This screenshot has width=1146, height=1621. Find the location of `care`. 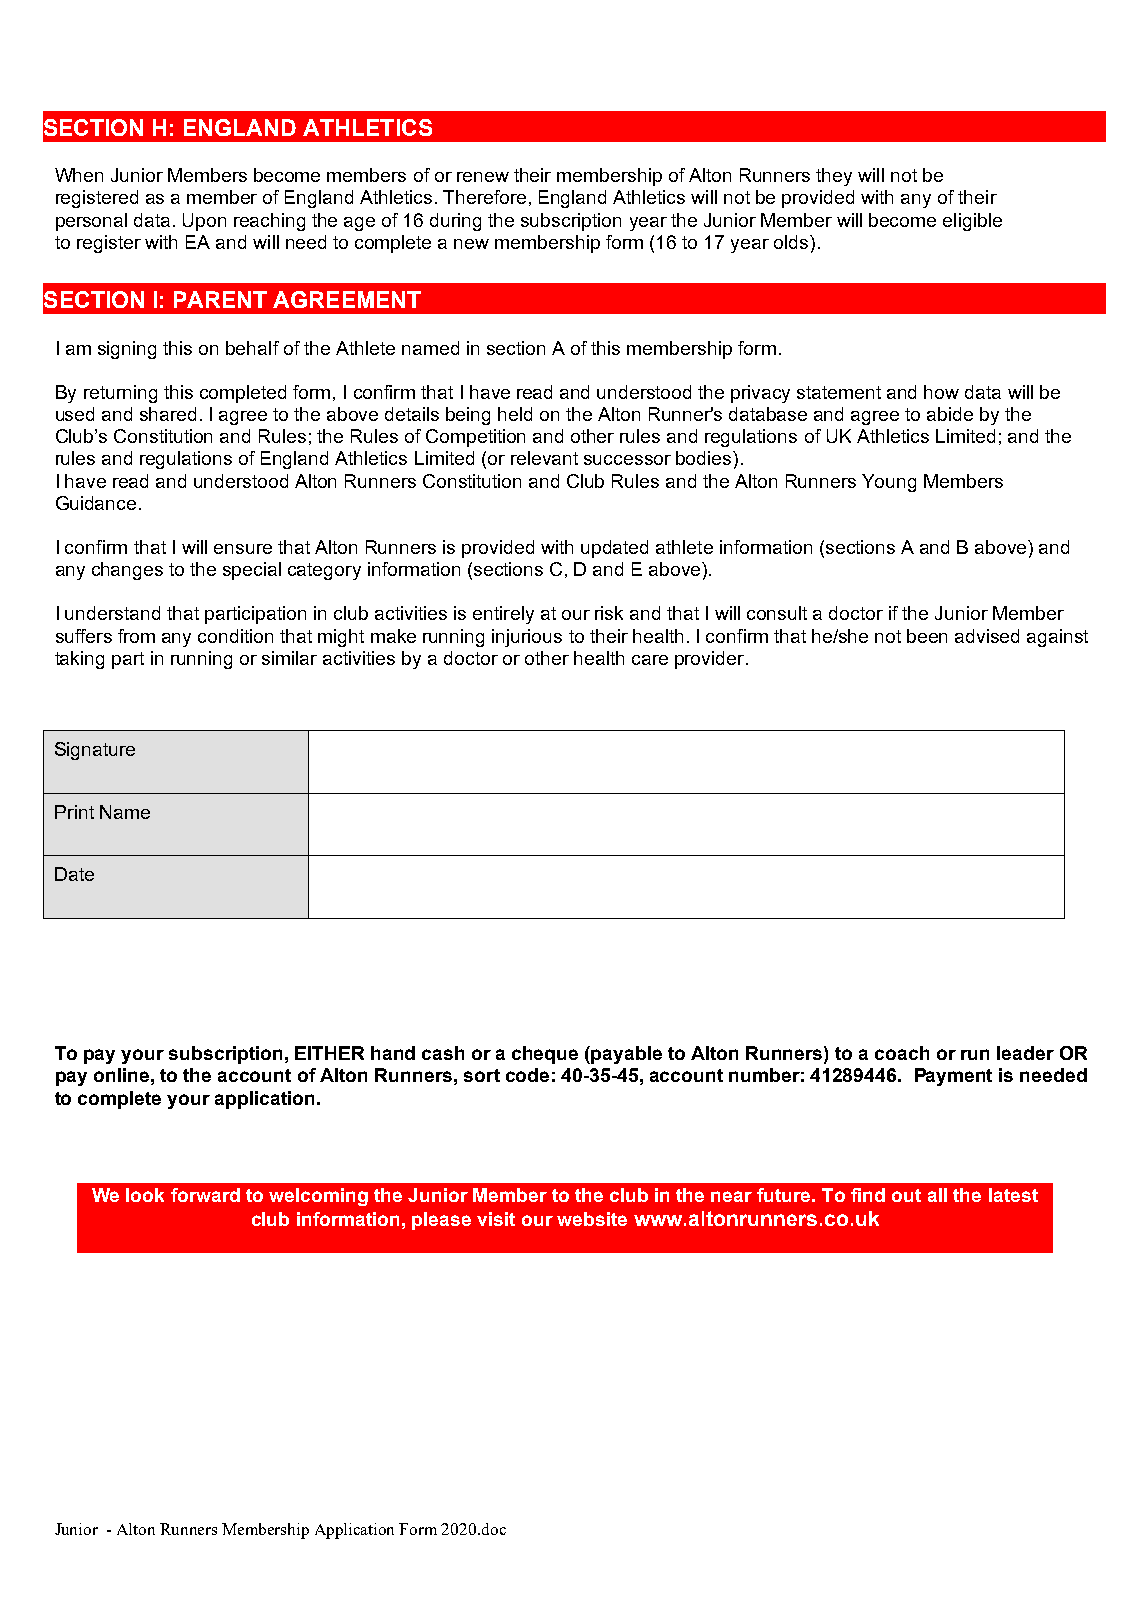

care is located at coordinates (650, 660).
